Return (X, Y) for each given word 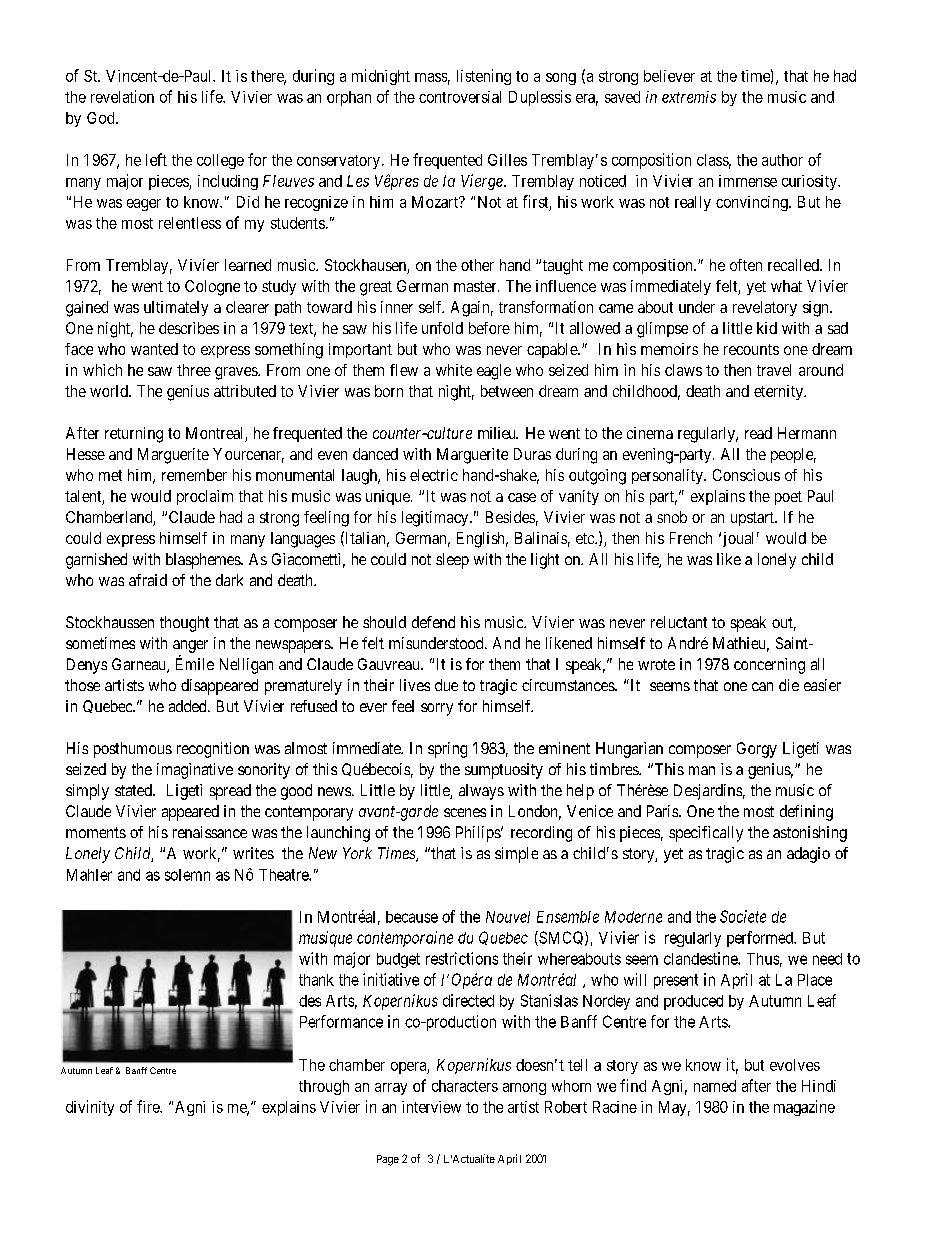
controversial (460, 97)
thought (184, 624)
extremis (689, 97)
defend (433, 622)
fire (149, 1106)
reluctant (679, 622)
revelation (122, 96)
